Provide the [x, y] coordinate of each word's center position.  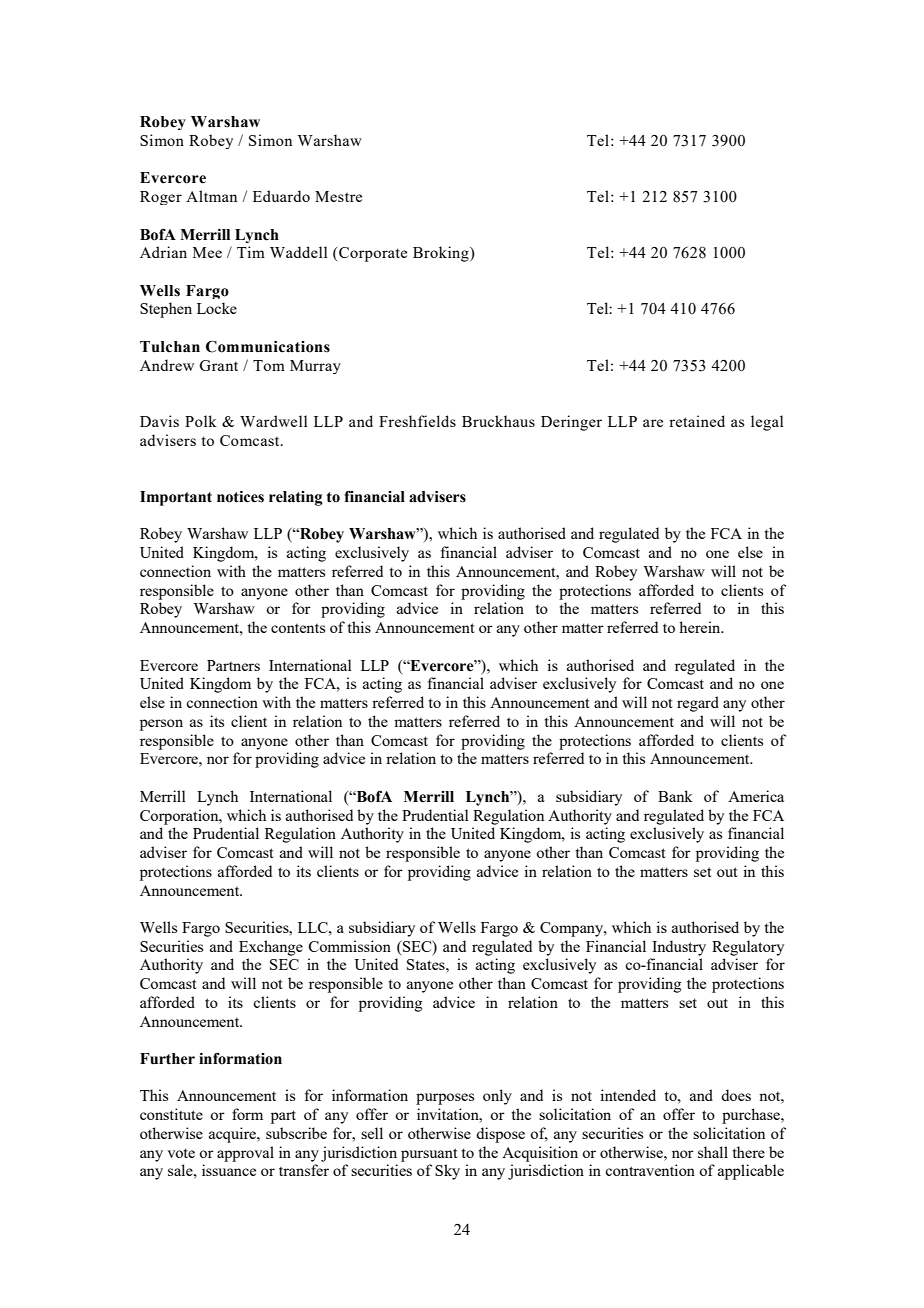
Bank [675, 796]
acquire [233, 1135]
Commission [350, 946]
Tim [251, 252]
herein [701, 627]
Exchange [271, 948]
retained [697, 421]
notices [240, 497]
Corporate [372, 254]
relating [296, 498]
